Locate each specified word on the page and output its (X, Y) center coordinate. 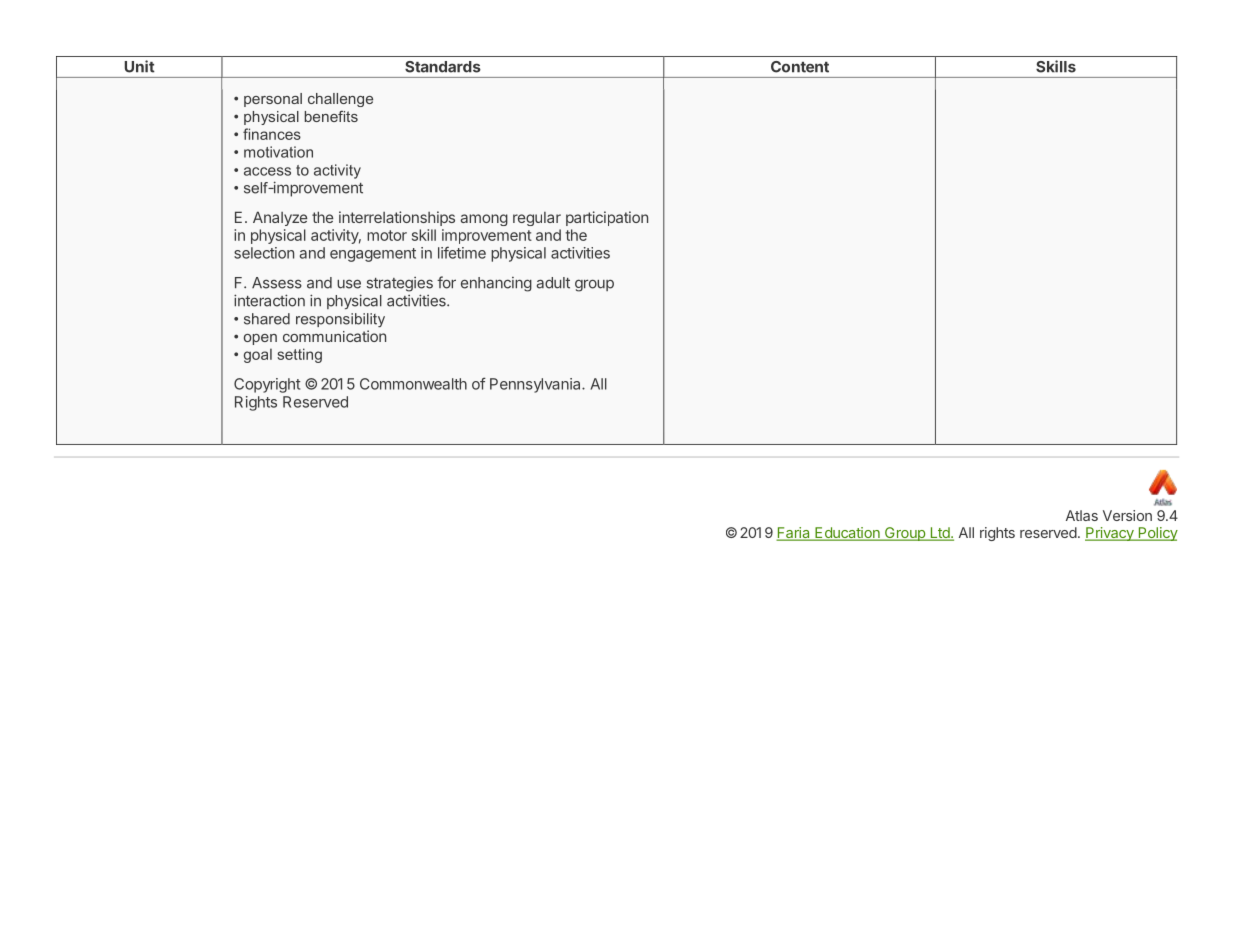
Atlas (1082, 515)
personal (273, 100)
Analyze (280, 218)
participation (607, 218)
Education (847, 534)
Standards (443, 67)
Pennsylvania (536, 385)
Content (800, 67)
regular (537, 219)
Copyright (267, 385)
